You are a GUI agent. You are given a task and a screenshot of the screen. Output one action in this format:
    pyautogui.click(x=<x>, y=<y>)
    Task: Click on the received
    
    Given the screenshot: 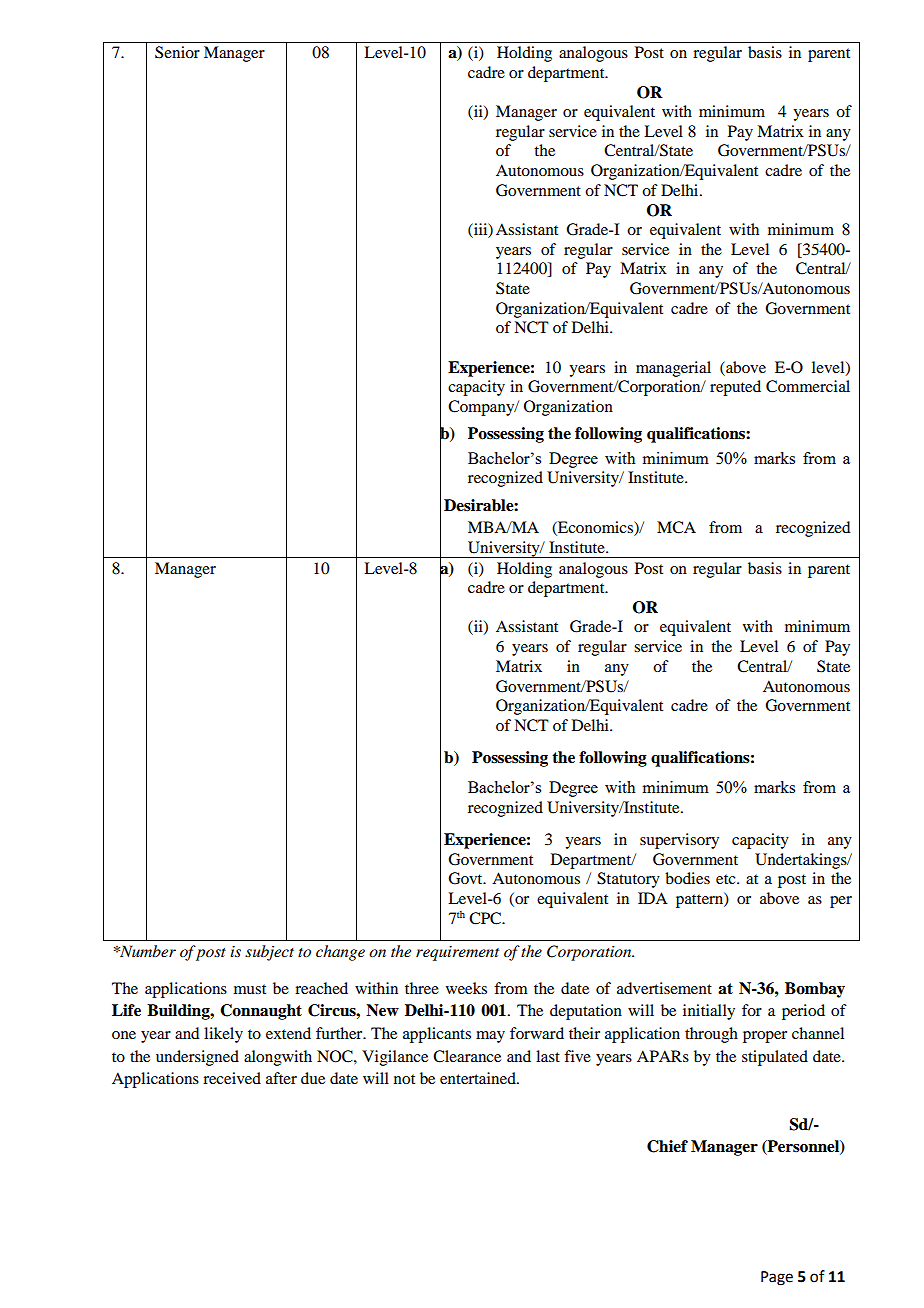 What is the action you would take?
    pyautogui.click(x=232, y=1078)
